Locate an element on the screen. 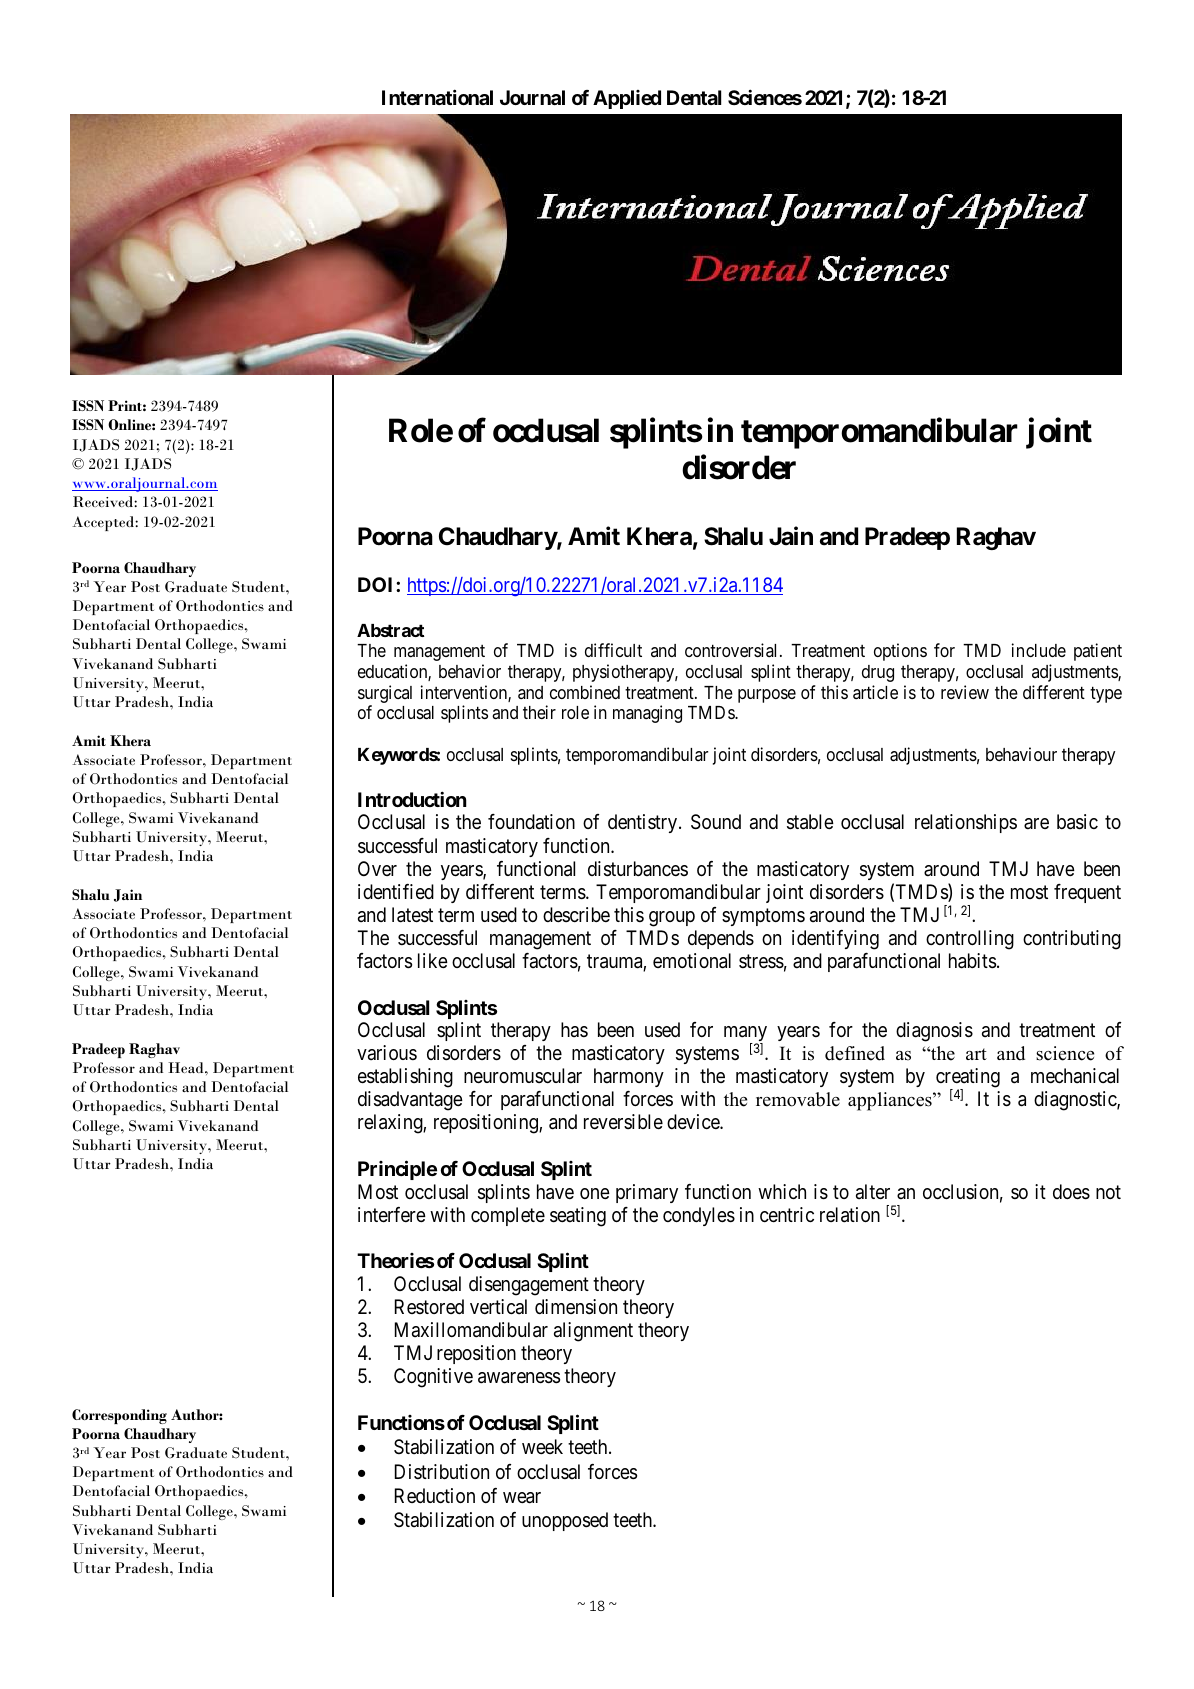 This screenshot has height=1689, width=1194. Applied is located at coordinates (627, 99).
